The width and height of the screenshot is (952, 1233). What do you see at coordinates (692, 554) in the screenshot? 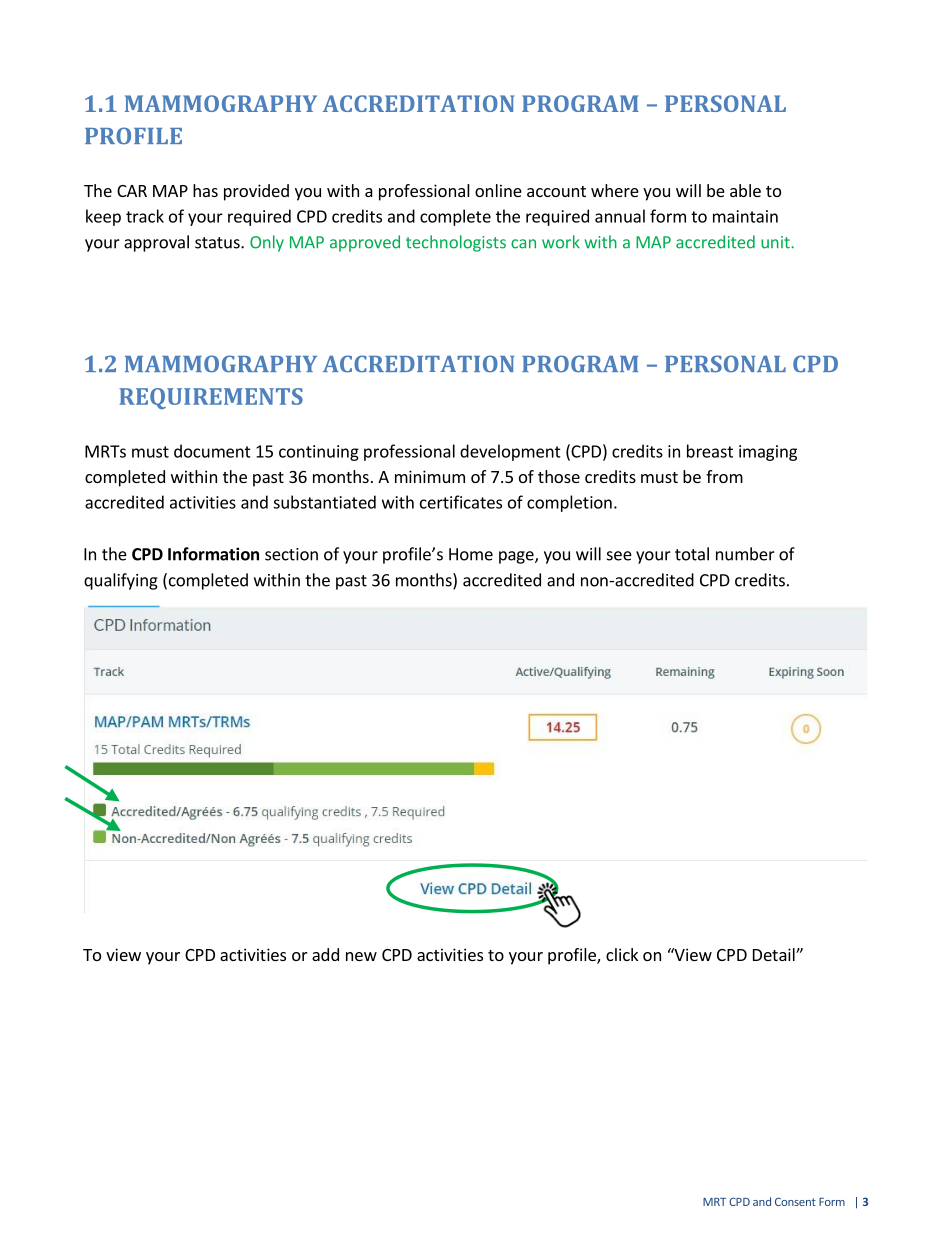
I see `total` at bounding box center [692, 554].
